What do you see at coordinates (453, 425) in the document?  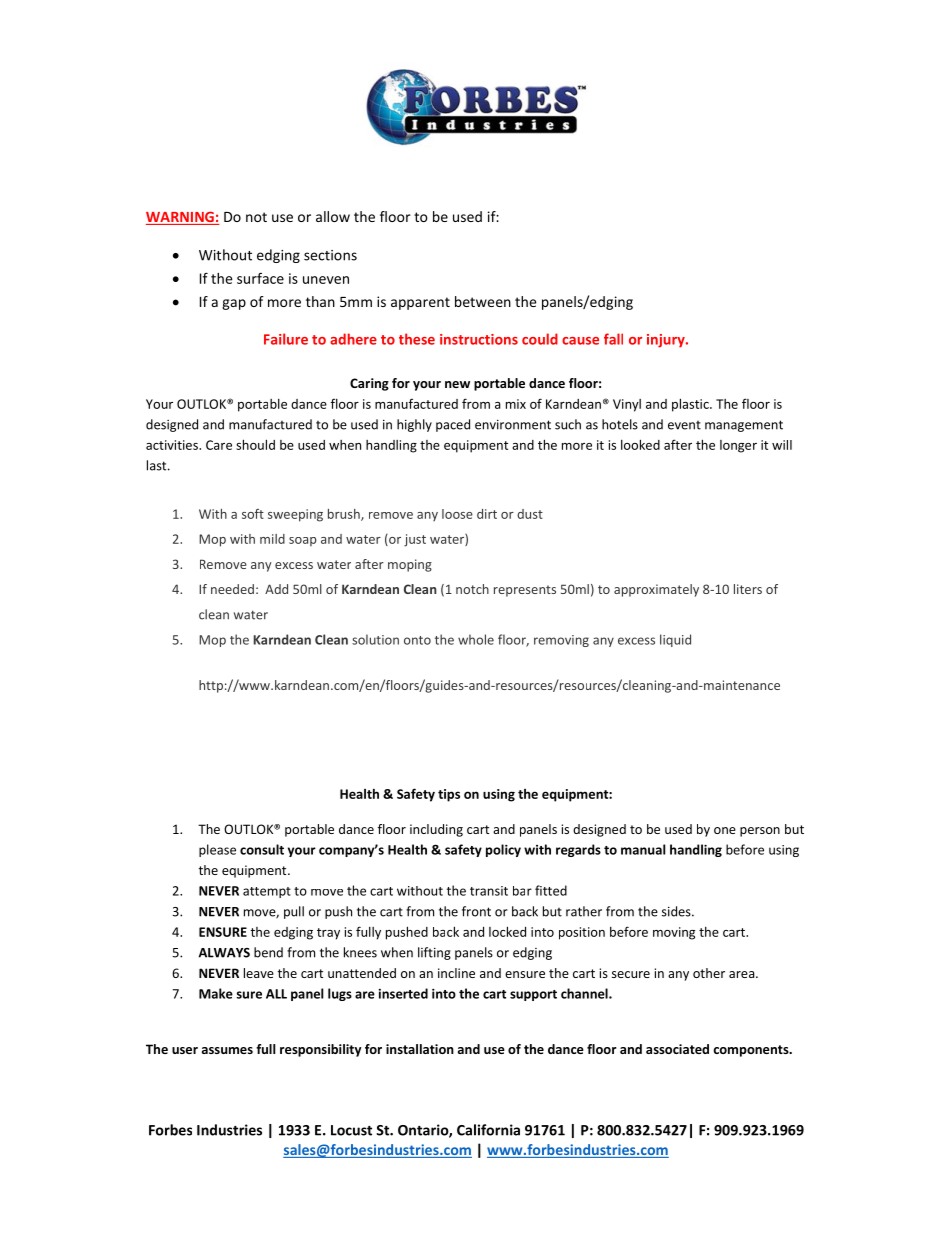 I see `paced` at bounding box center [453, 425].
